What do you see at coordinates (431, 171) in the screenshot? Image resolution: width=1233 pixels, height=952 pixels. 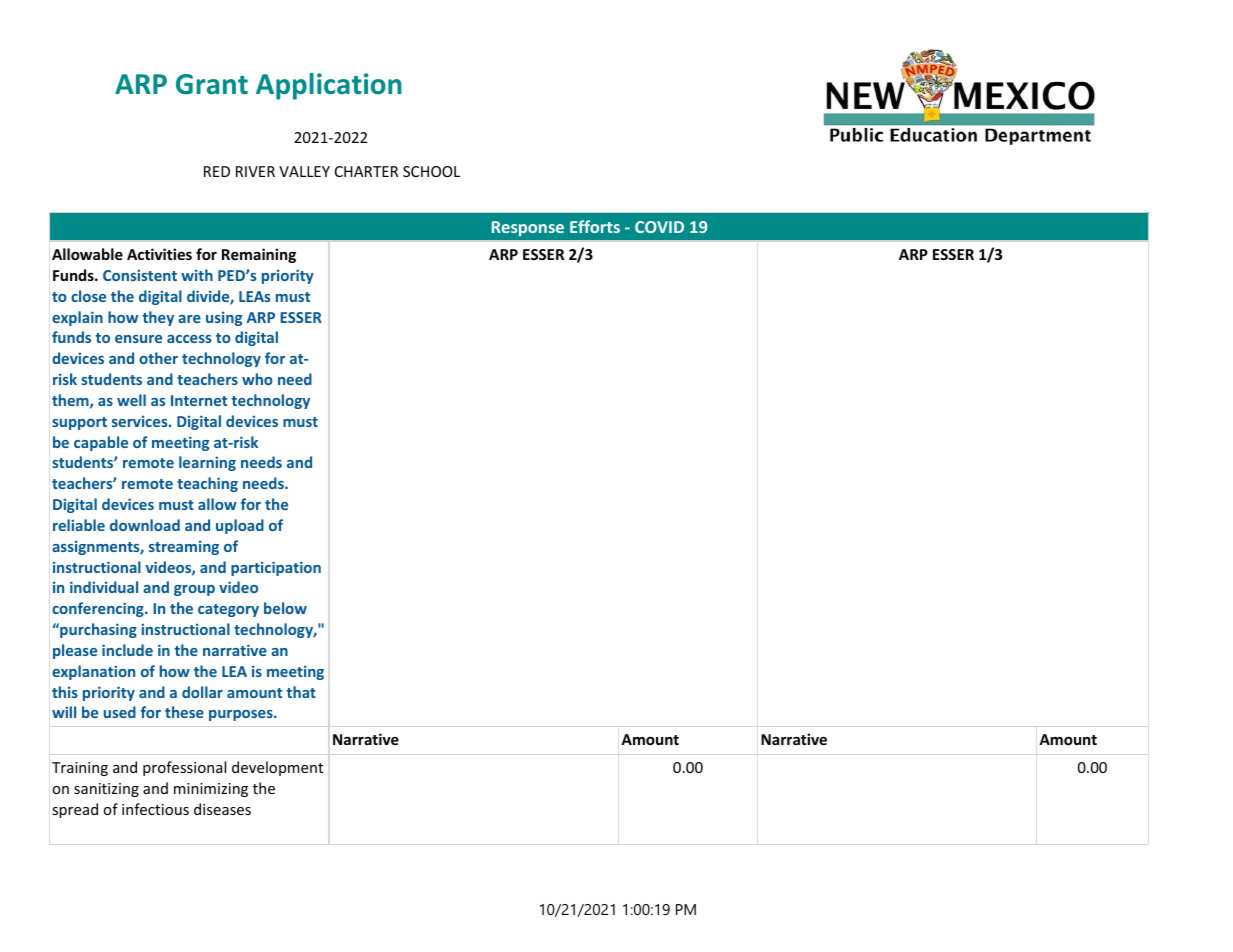 I see `SCHOOL` at bounding box center [431, 171].
